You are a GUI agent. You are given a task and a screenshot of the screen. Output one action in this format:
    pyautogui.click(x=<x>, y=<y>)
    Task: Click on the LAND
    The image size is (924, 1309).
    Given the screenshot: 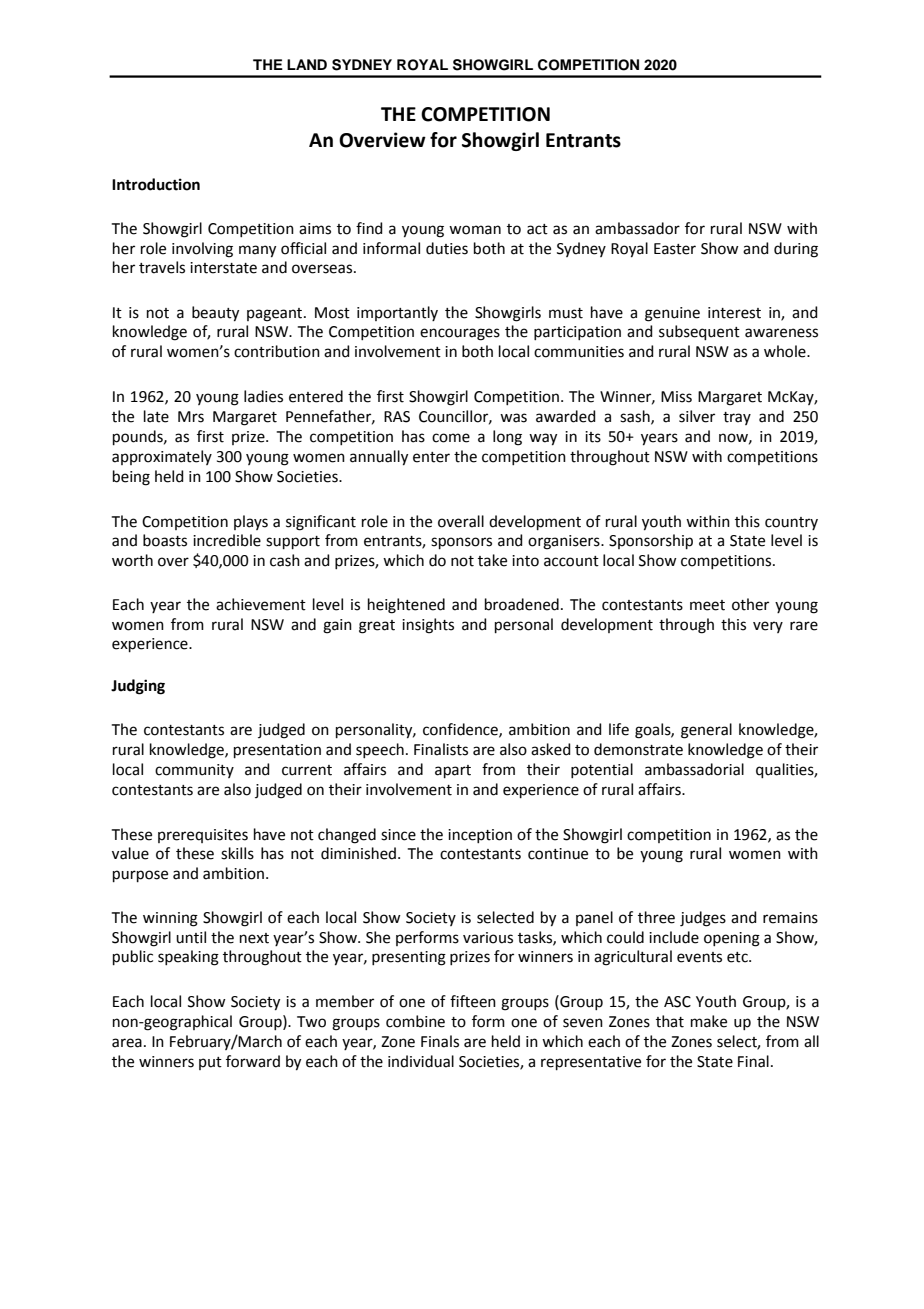 What is the action you would take?
    pyautogui.click(x=307, y=64)
